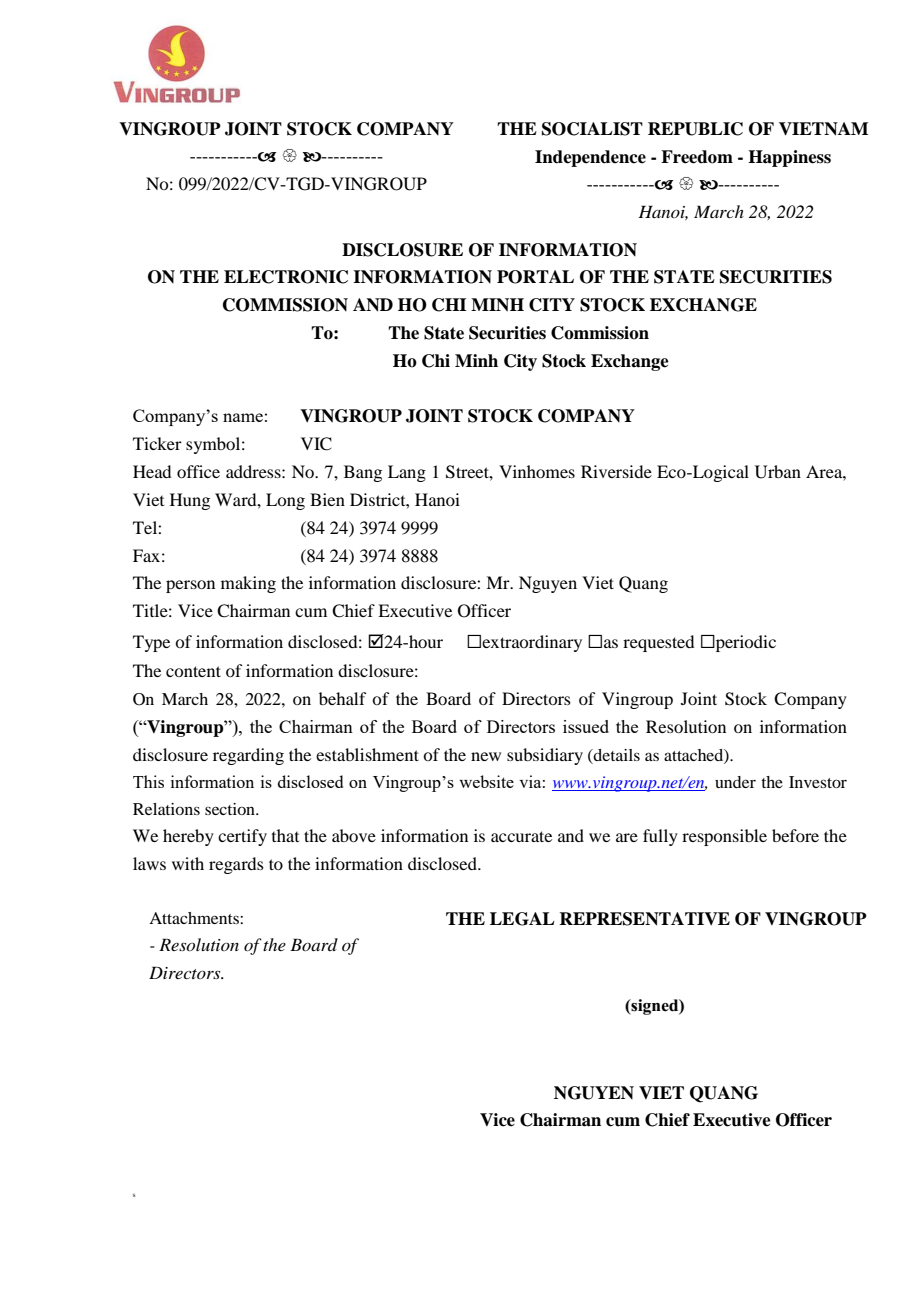 This screenshot has width=924, height=1307. I want to click on ELECTRONIC, so click(286, 277).
